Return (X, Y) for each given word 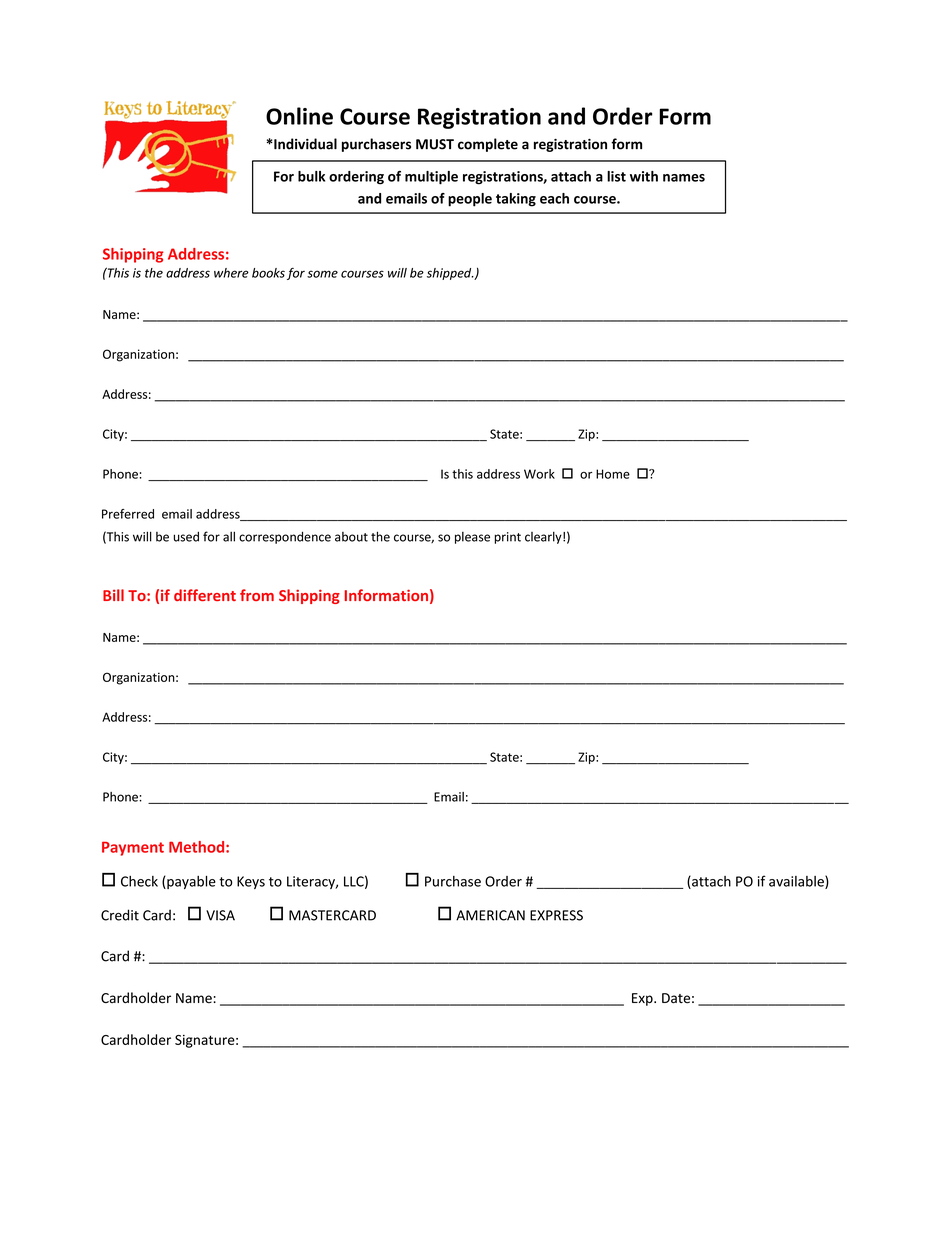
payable (190, 882)
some (322, 274)
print (508, 538)
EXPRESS (556, 915)
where (231, 273)
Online (299, 116)
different (205, 595)
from (257, 595)
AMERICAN (490, 915)
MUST (435, 144)
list (616, 176)
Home (613, 474)
